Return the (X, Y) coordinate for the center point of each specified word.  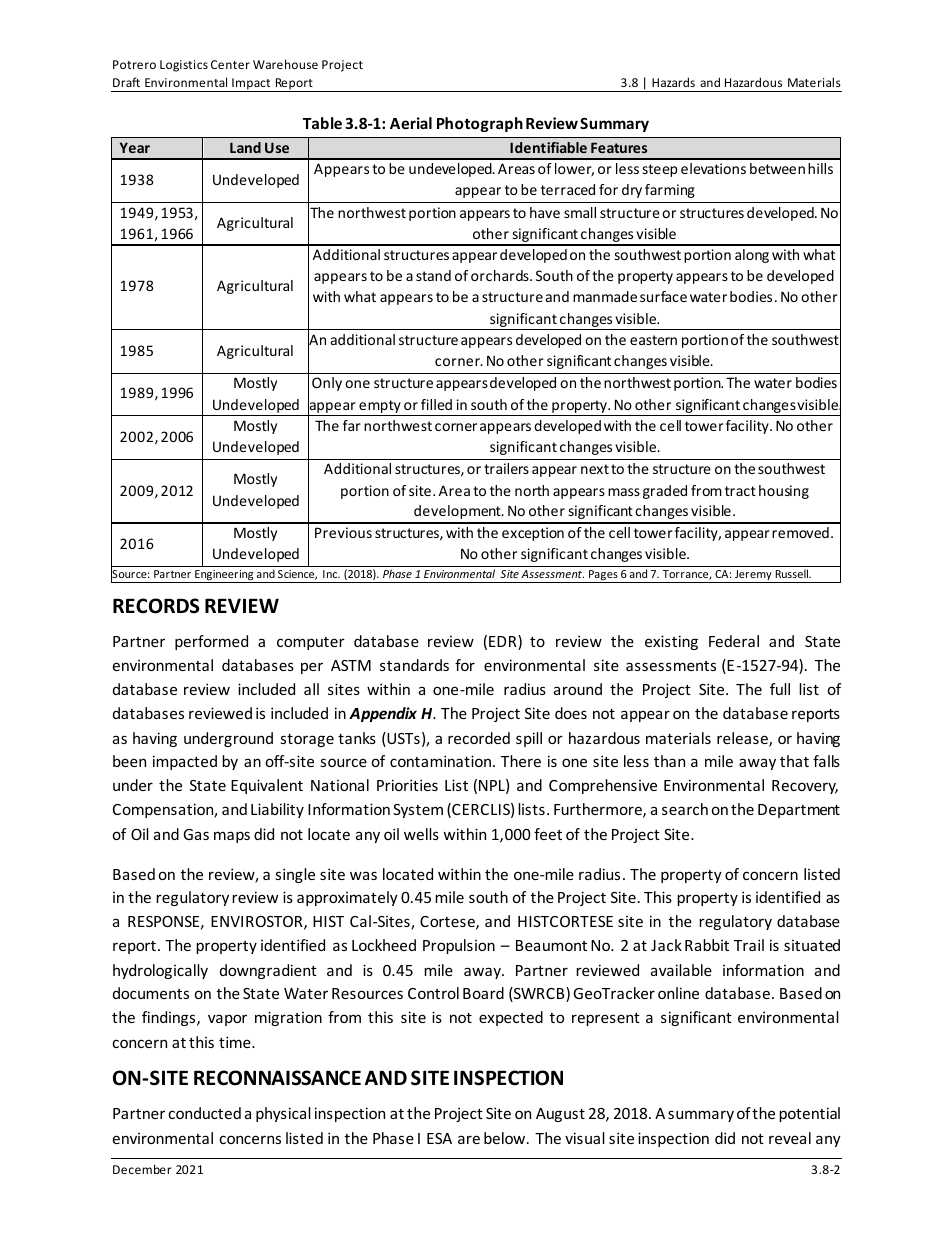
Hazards (673, 82)
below (506, 1138)
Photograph (480, 124)
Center (230, 64)
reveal (790, 1138)
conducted (204, 1113)
